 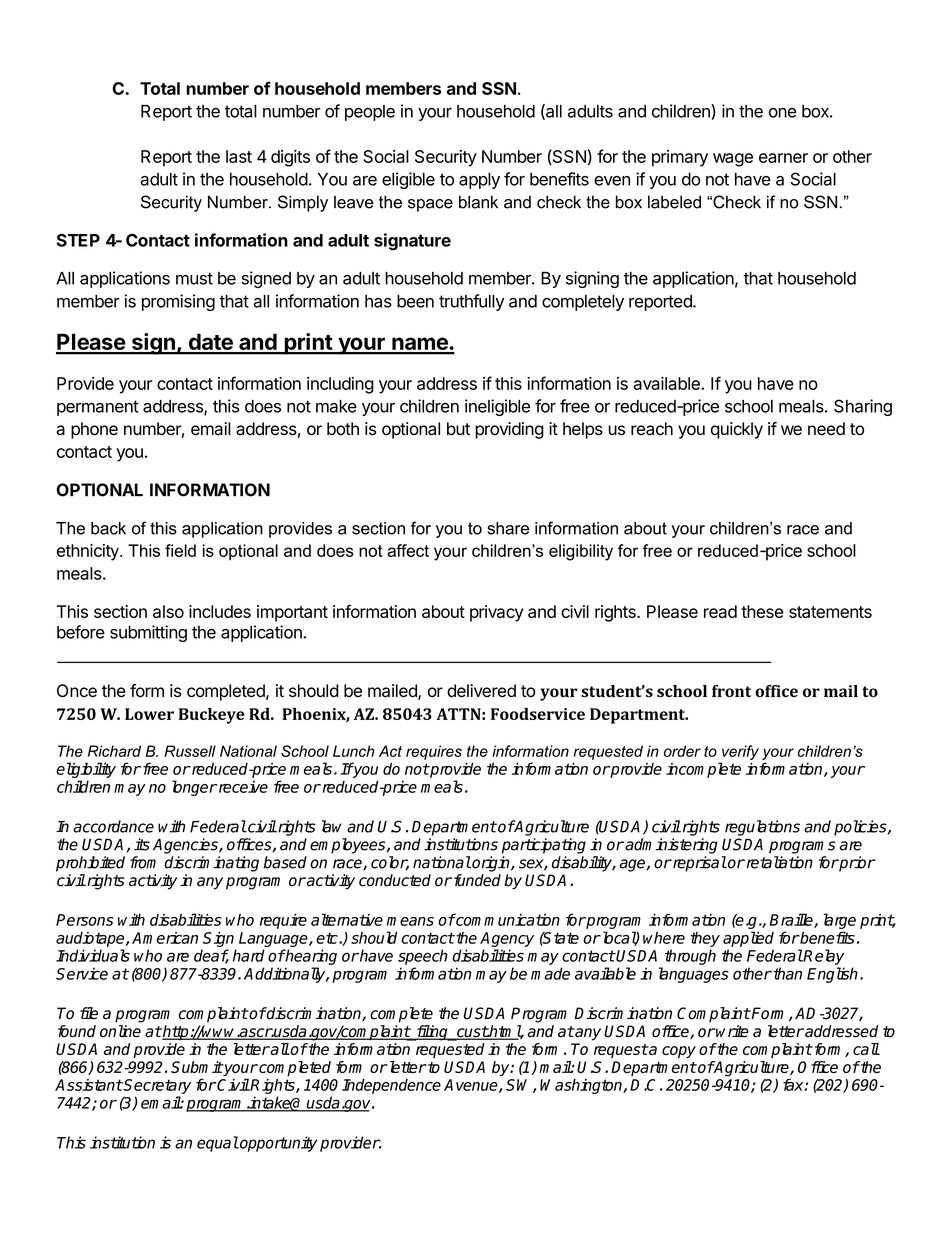 What do you see at coordinates (168, 611) in the screenshot?
I see `also` at bounding box center [168, 611].
